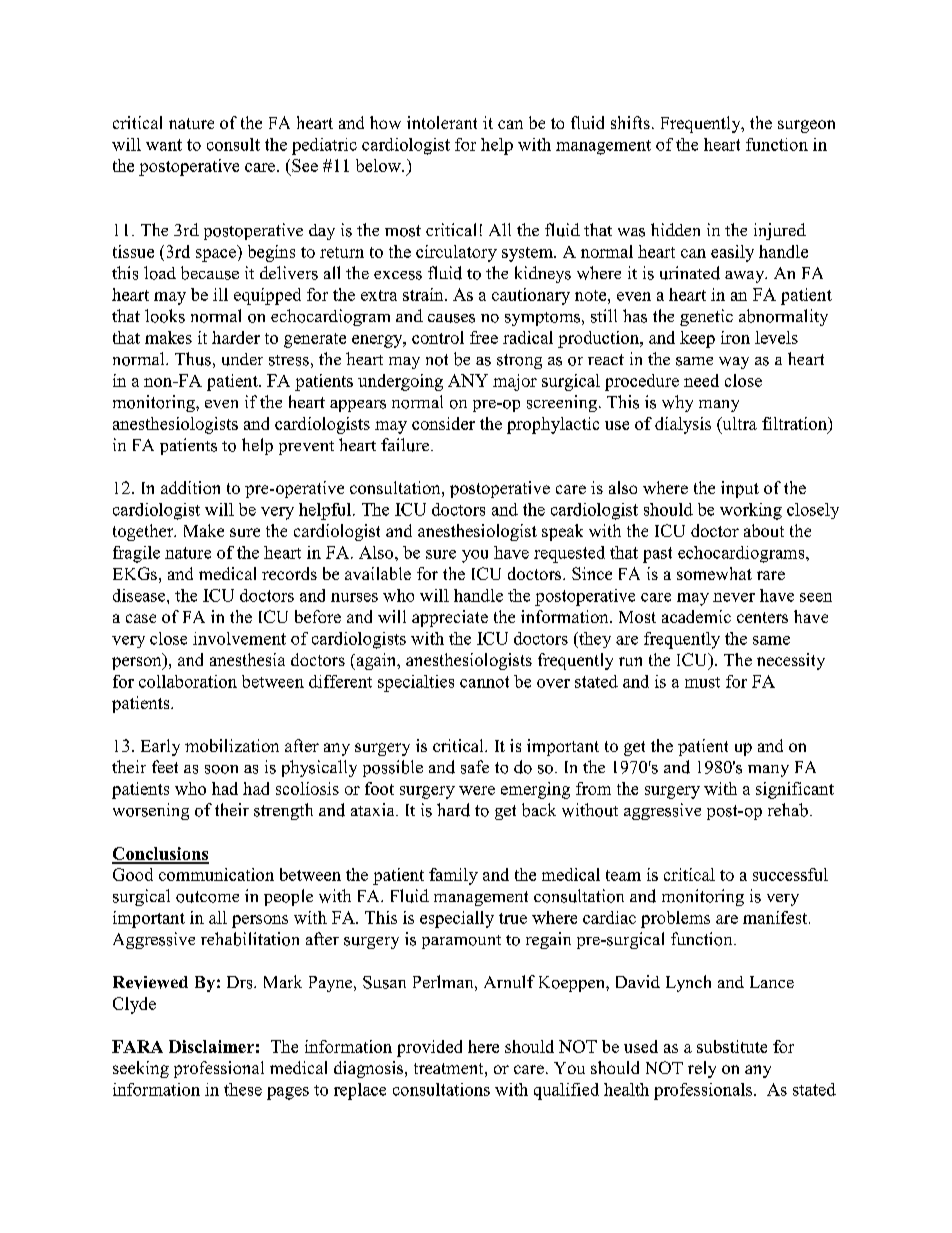 Image resolution: width=952 pixels, height=1233 pixels. What do you see at coordinates (515, 382) in the screenshot?
I see `major` at bounding box center [515, 382].
